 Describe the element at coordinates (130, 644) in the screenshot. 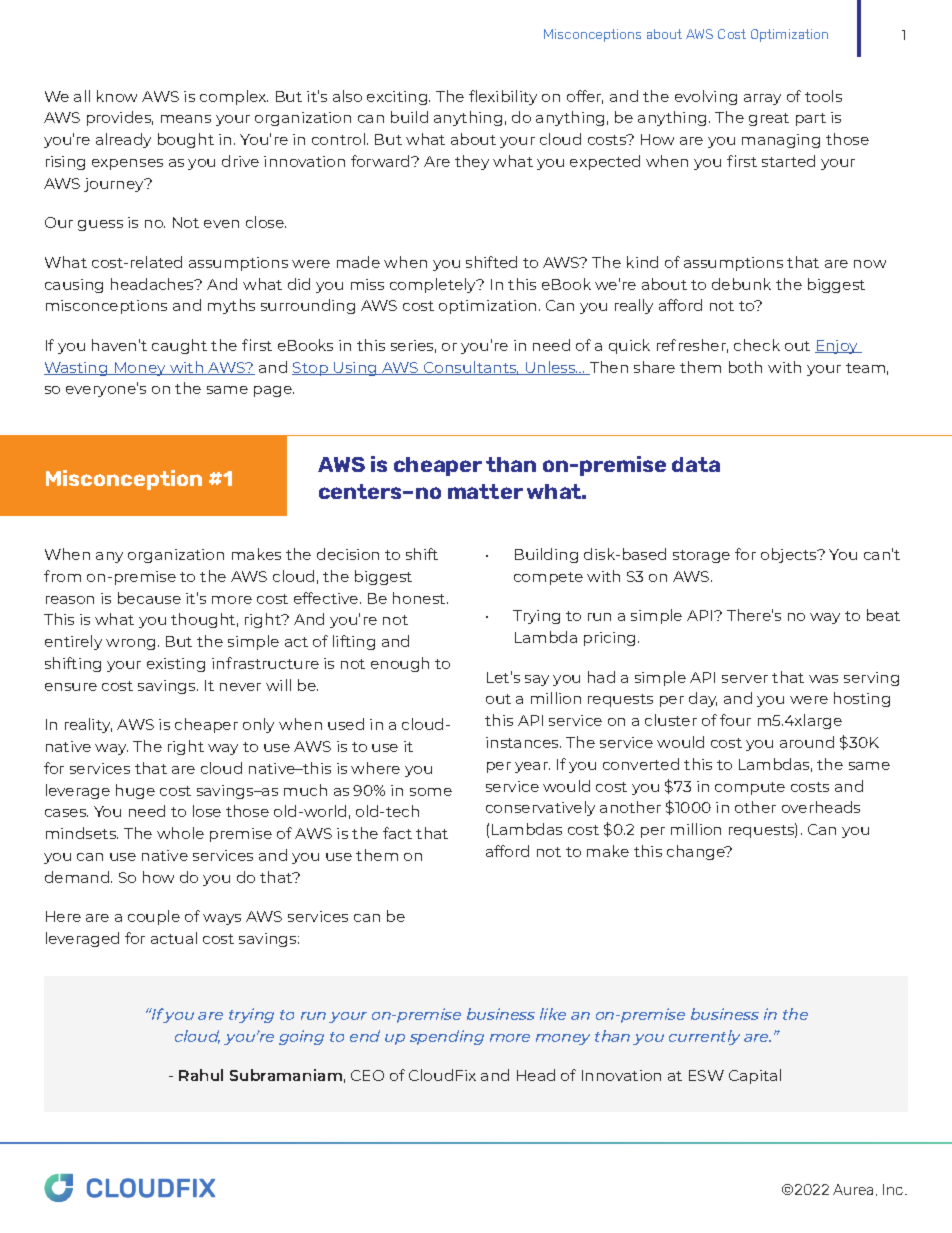

I see `wrong` at that location.
